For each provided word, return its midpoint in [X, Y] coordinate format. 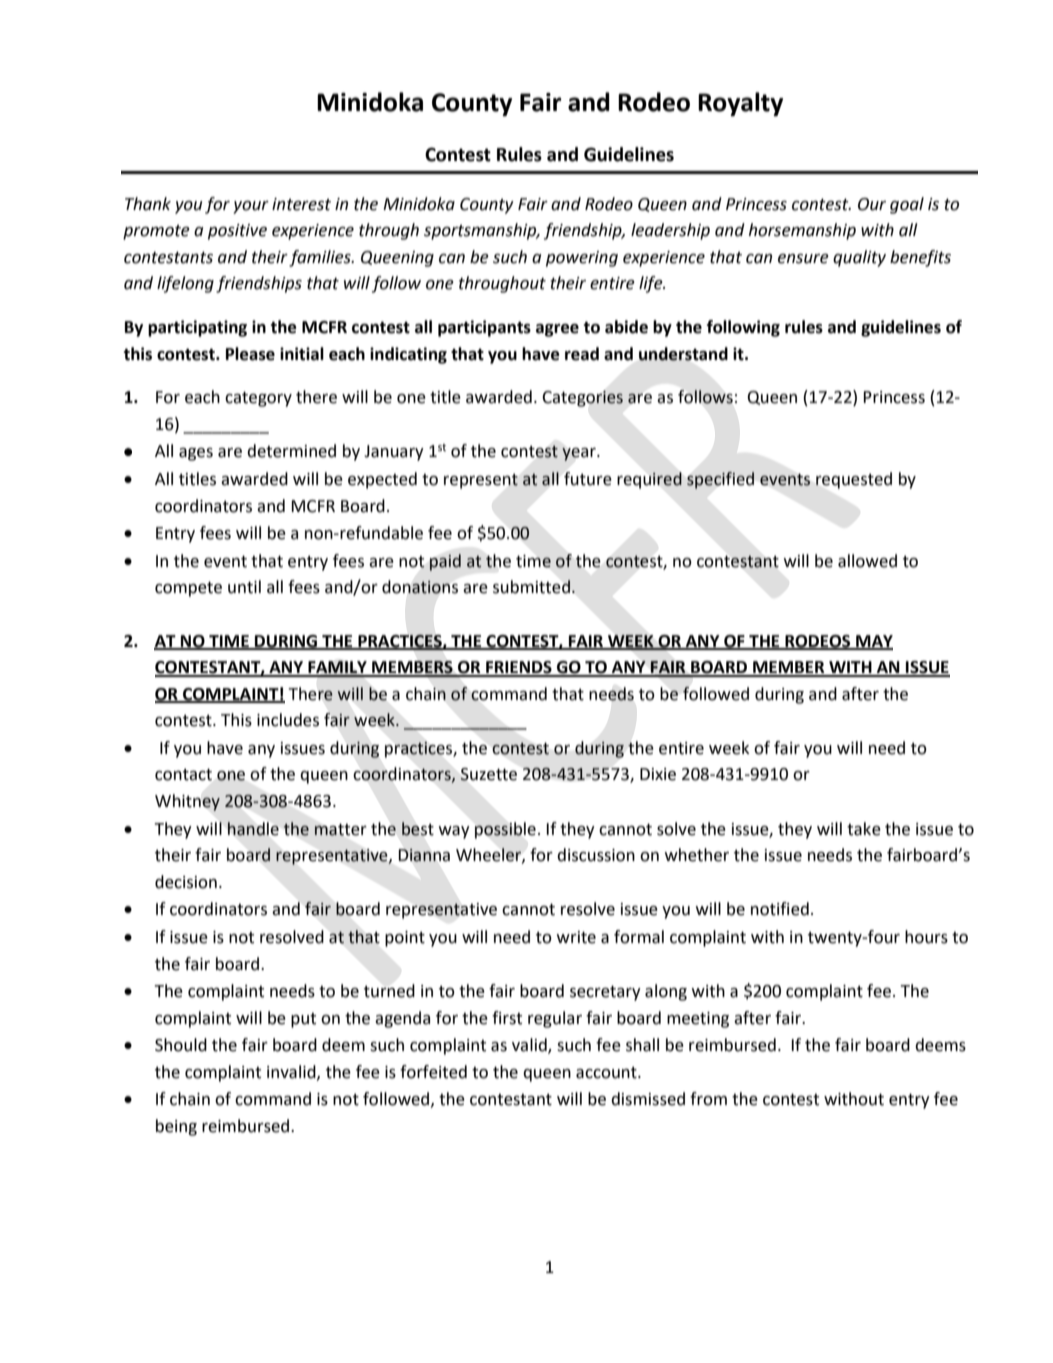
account [607, 1073]
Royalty [740, 104]
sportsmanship [481, 231]
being [176, 1127]
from [708, 1099]
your [251, 207]
